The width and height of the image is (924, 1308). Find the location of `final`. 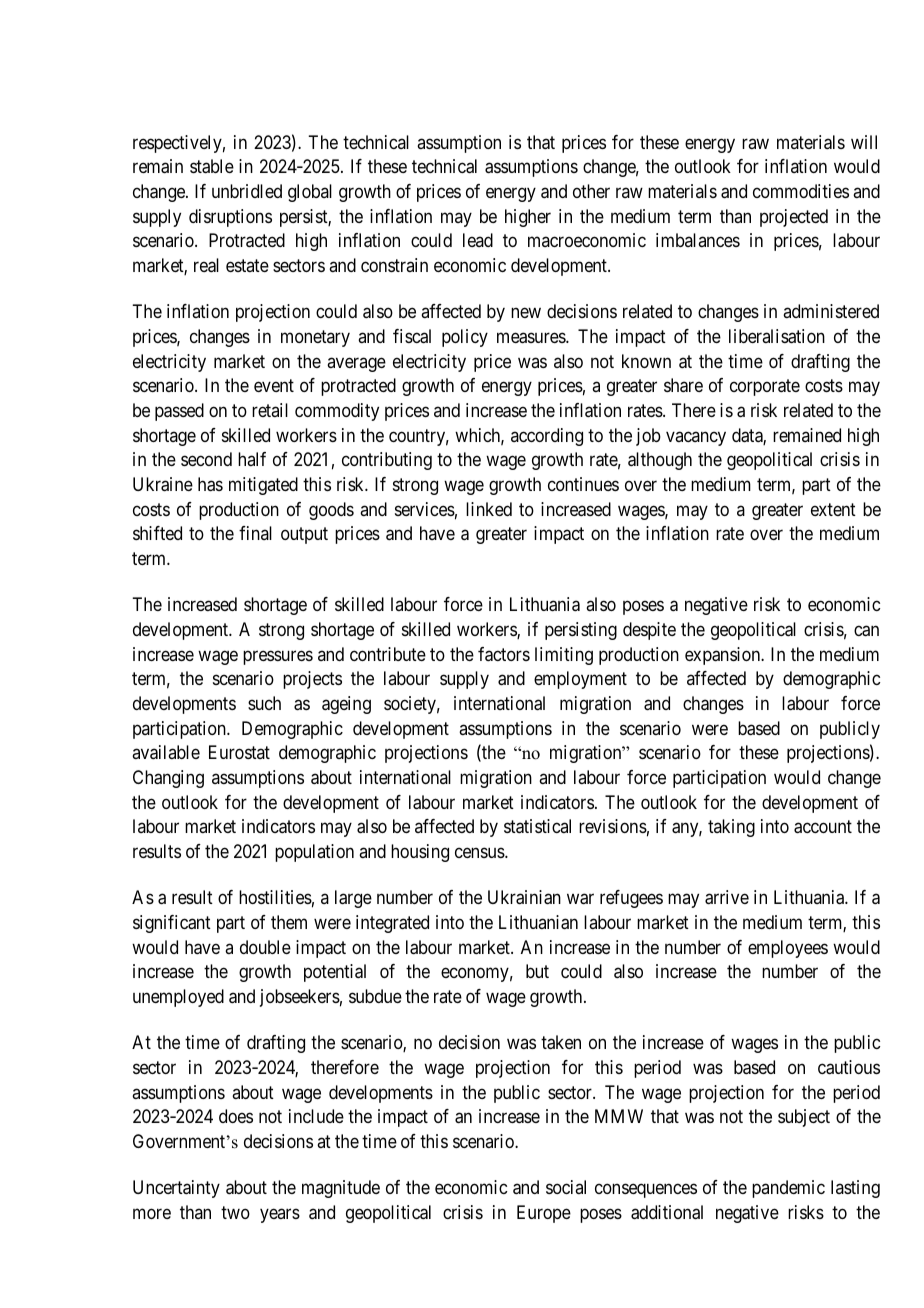

final is located at coordinates (255, 533).
